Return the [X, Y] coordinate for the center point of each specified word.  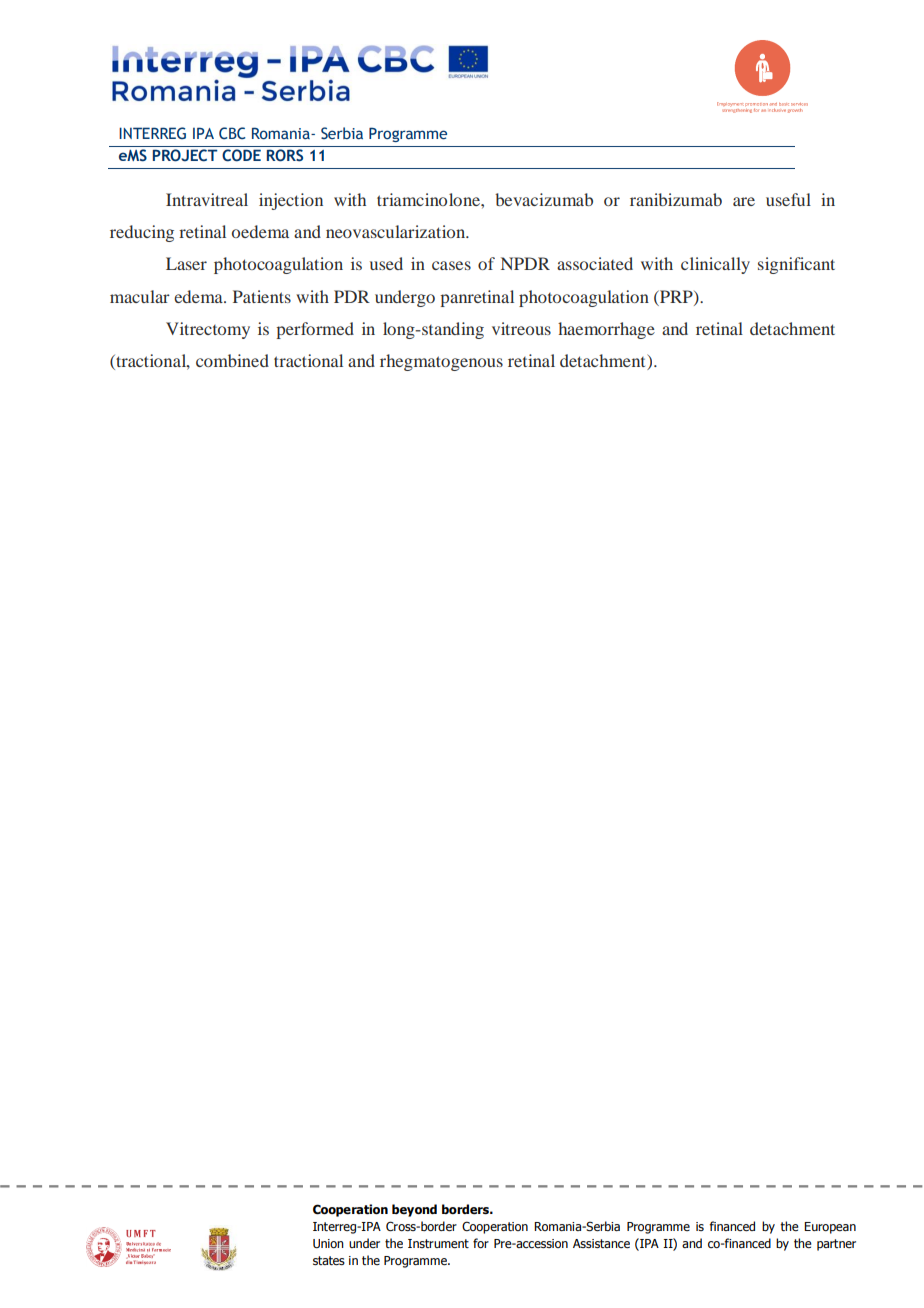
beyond [414, 1210]
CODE [241, 155]
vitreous [521, 328]
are [744, 201]
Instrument [438, 1243]
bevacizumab [544, 199]
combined [232, 360]
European [830, 1228]
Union [328, 1243]
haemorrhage [606, 330]
